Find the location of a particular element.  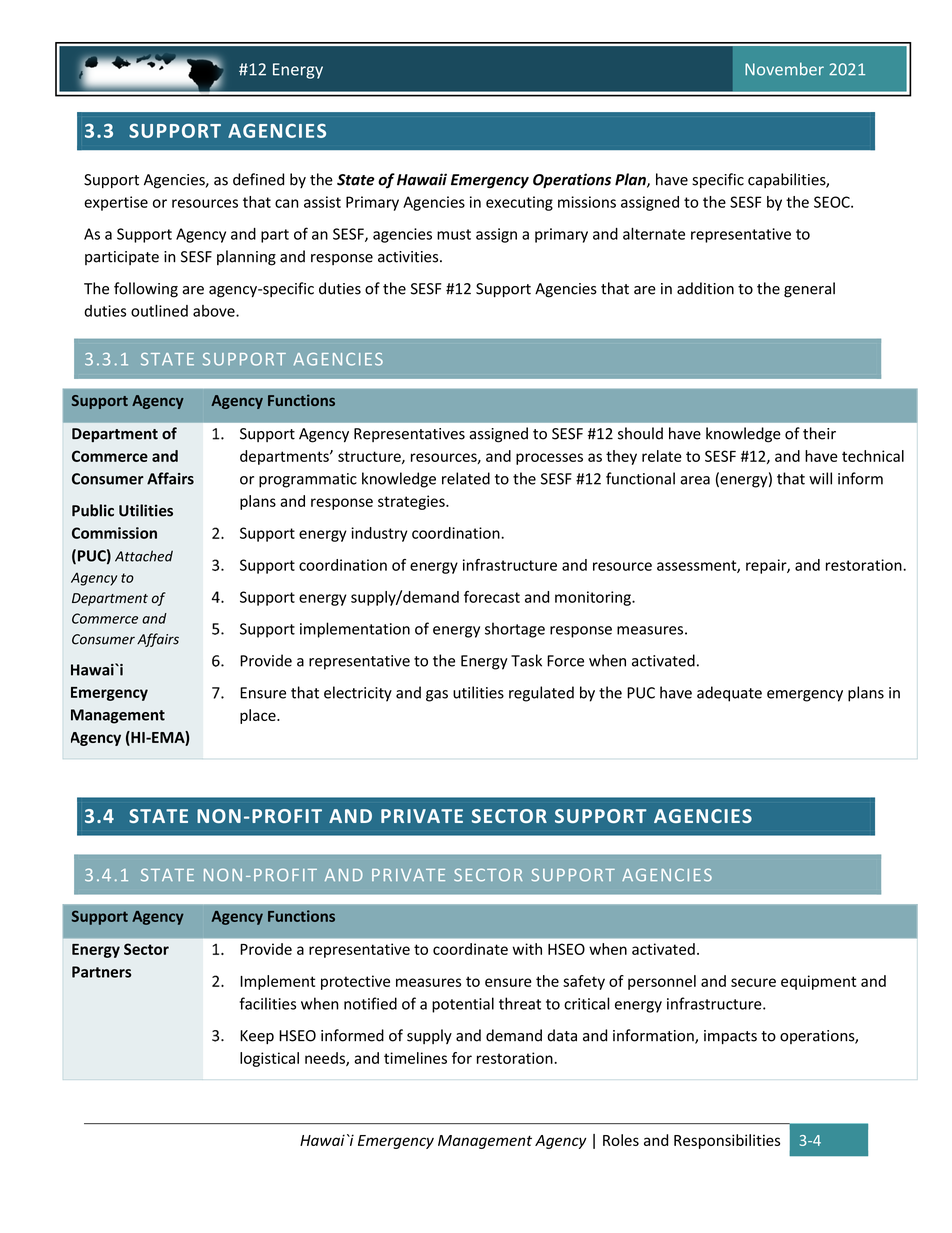

November is located at coordinates (784, 69).
